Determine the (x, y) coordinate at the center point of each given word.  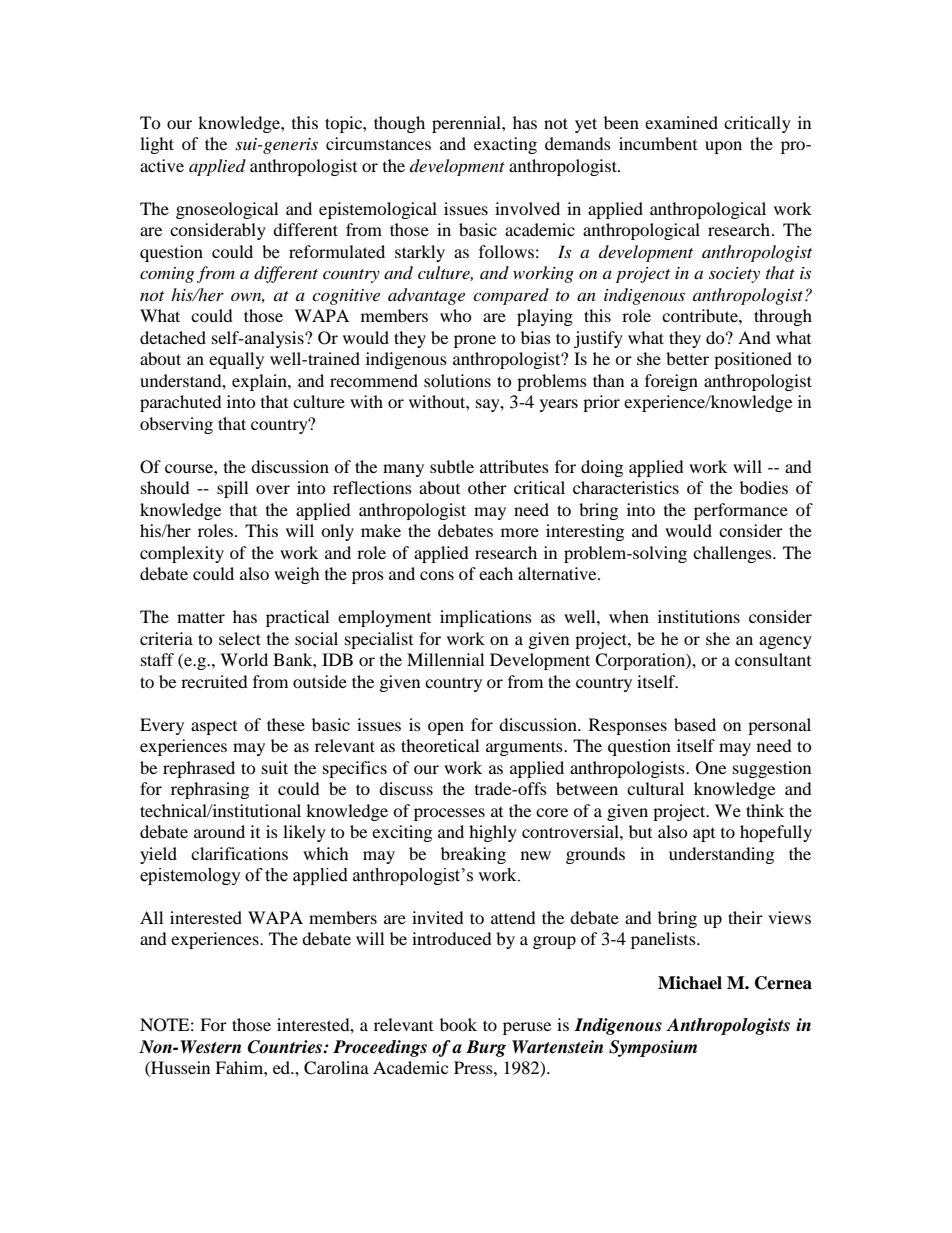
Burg (486, 1048)
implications (486, 618)
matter (201, 617)
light (157, 145)
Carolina (336, 1068)
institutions (699, 616)
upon (723, 147)
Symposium (653, 1048)
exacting (505, 145)
